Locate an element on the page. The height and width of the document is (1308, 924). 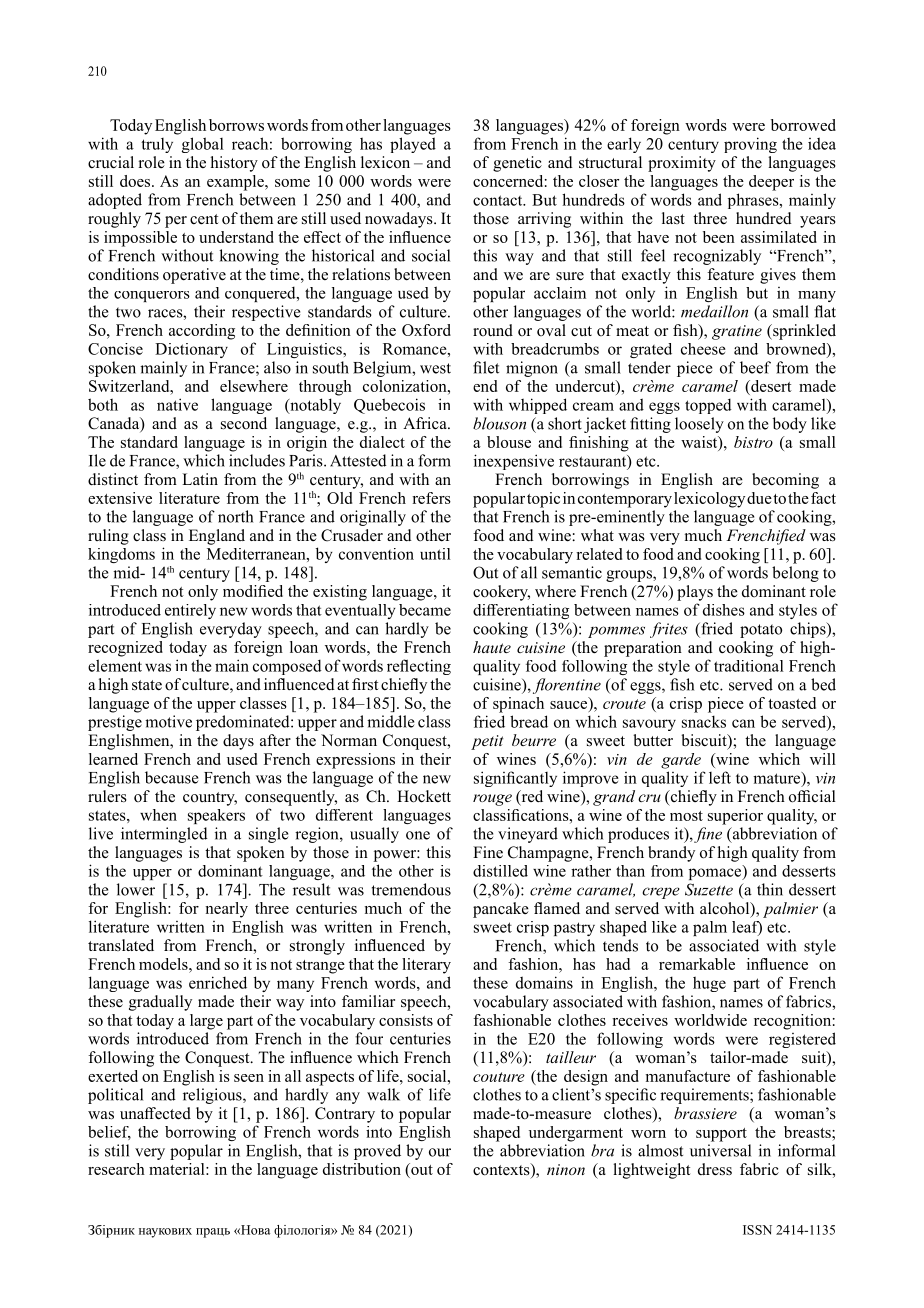
global is located at coordinates (203, 145).
